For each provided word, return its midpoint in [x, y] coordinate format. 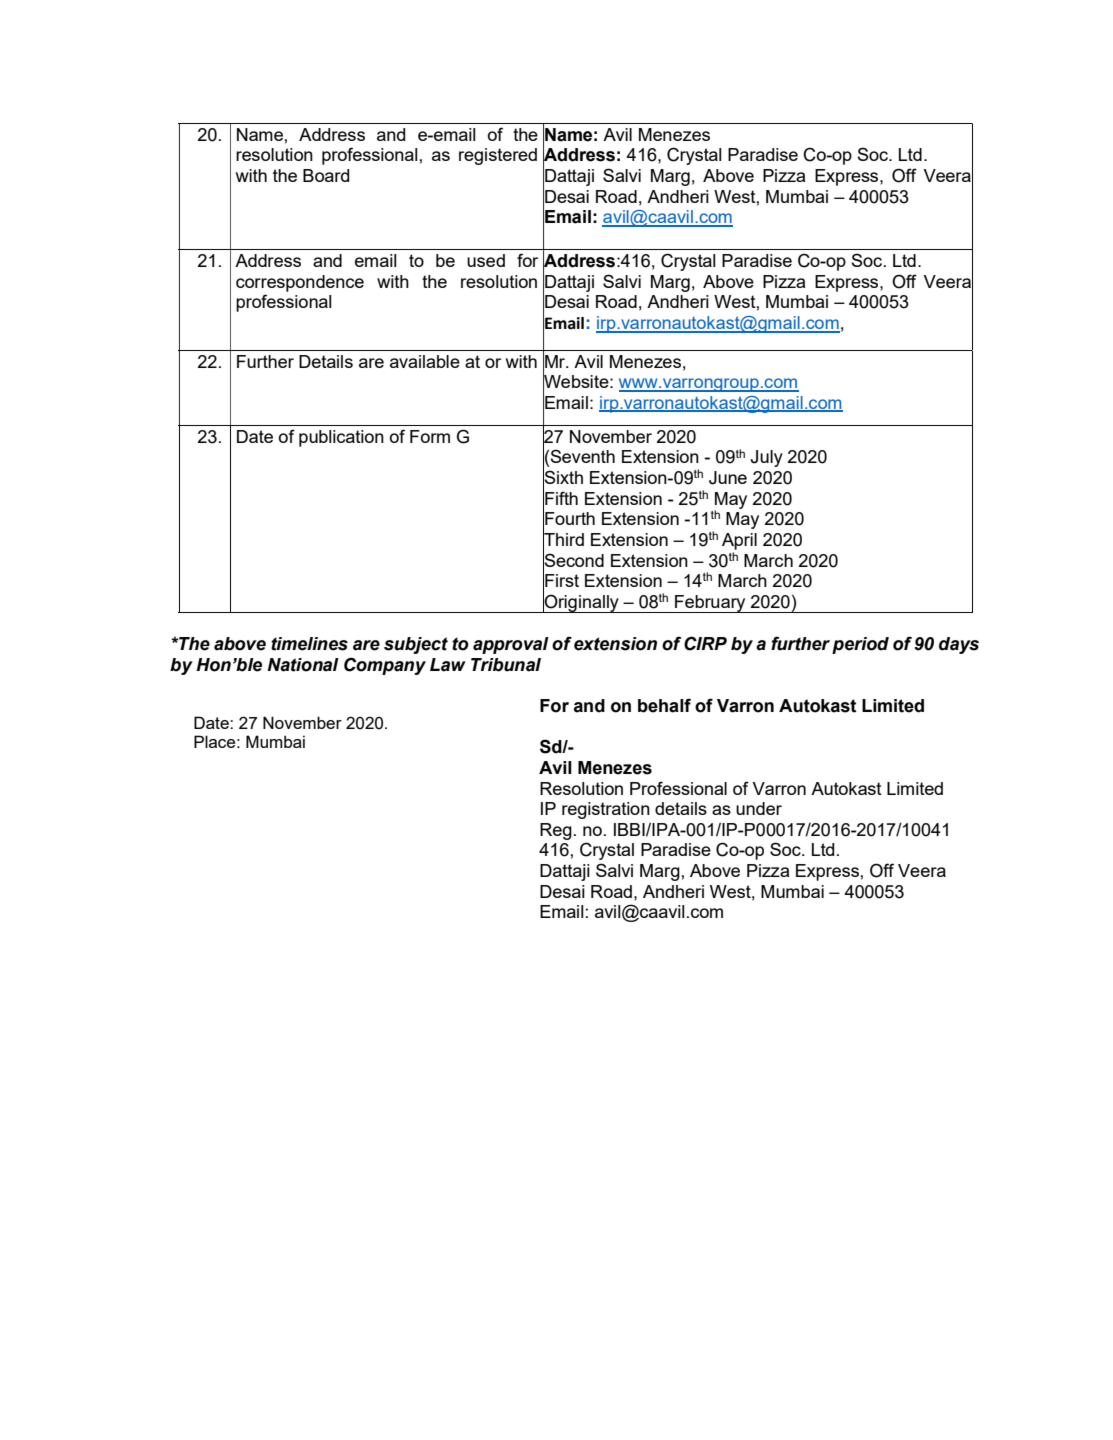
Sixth [563, 477]
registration [606, 810]
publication [341, 438]
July [767, 458]
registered [498, 156]
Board [326, 175]
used [486, 260]
